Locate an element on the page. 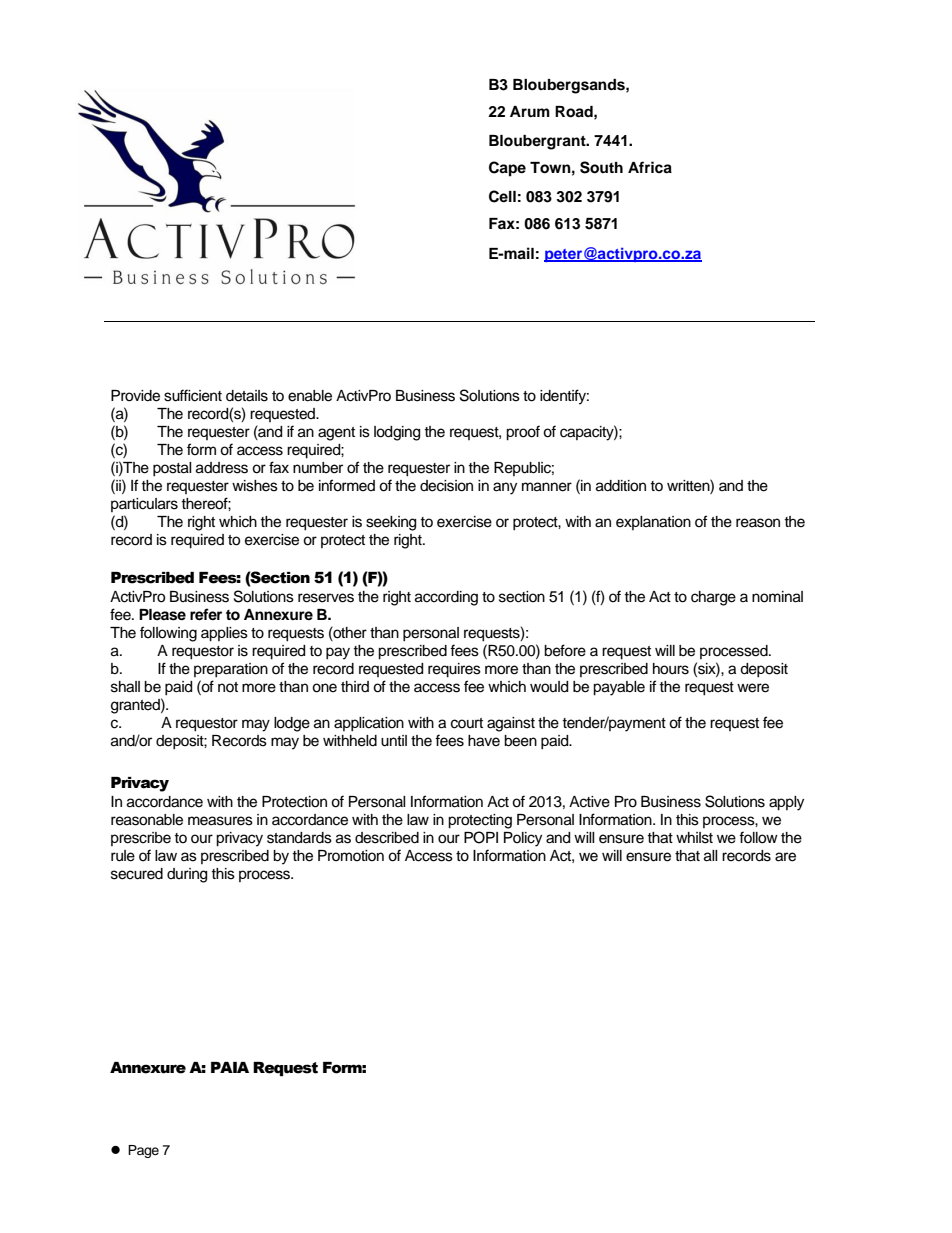 This page has width=952, height=1233. PAIA is located at coordinates (230, 1067).
